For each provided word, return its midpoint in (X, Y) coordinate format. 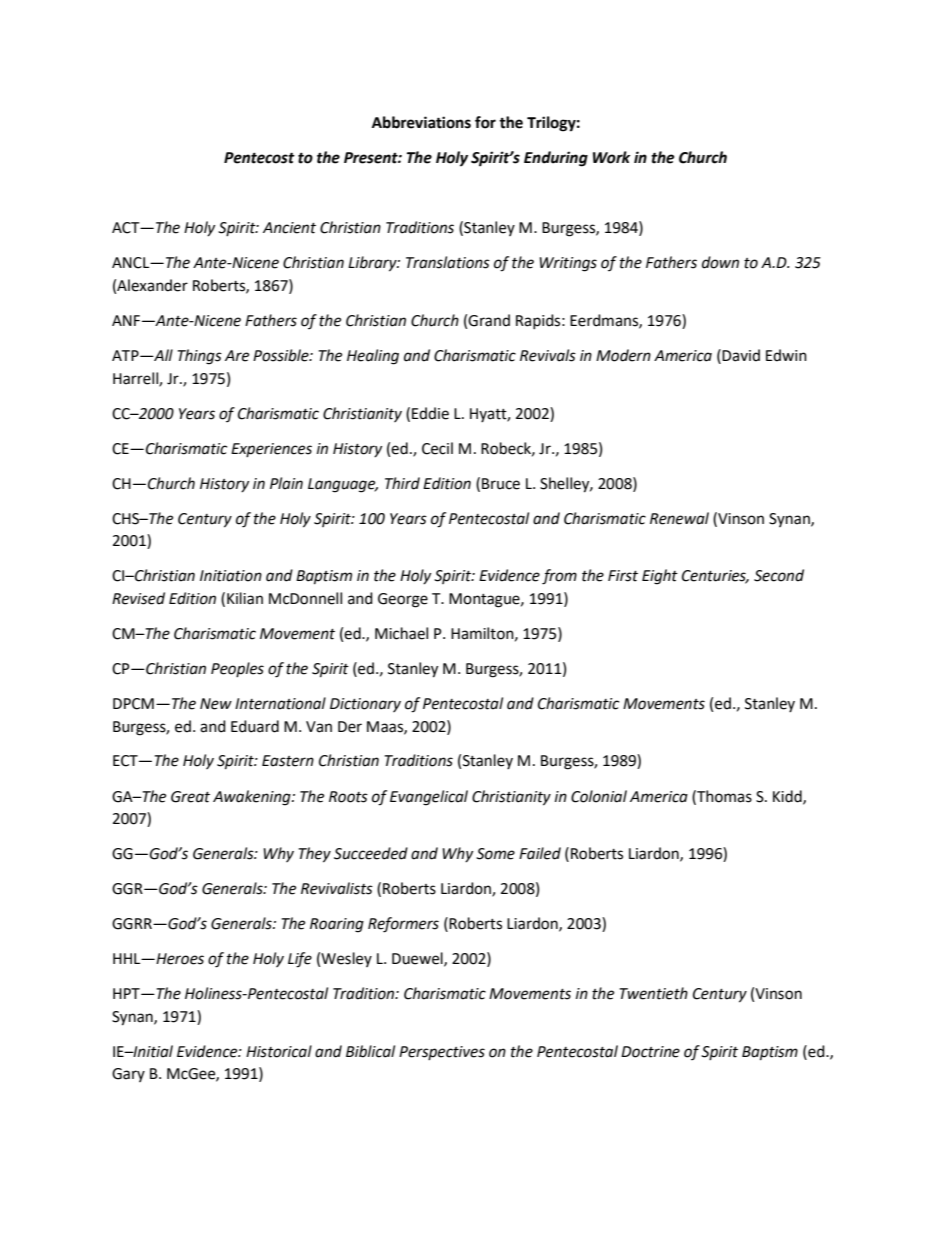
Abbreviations (421, 122)
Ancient (289, 228)
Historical (279, 1051)
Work (611, 157)
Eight (660, 577)
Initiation (231, 576)
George (403, 600)
